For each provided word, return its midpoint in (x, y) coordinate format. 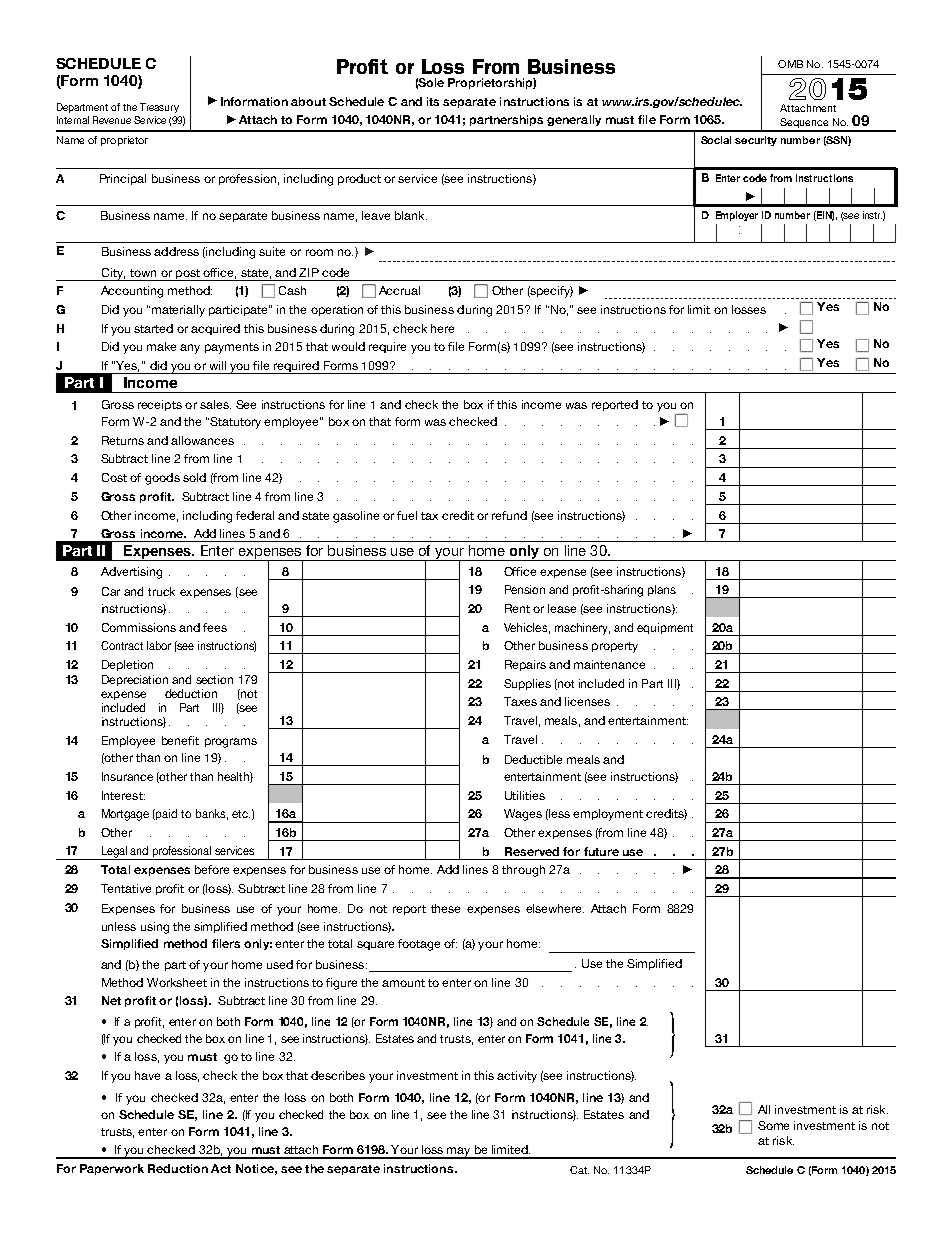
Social (716, 140)
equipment (665, 628)
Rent (517, 608)
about (308, 101)
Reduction (178, 1168)
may (459, 1153)
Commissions (139, 627)
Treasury (159, 108)
